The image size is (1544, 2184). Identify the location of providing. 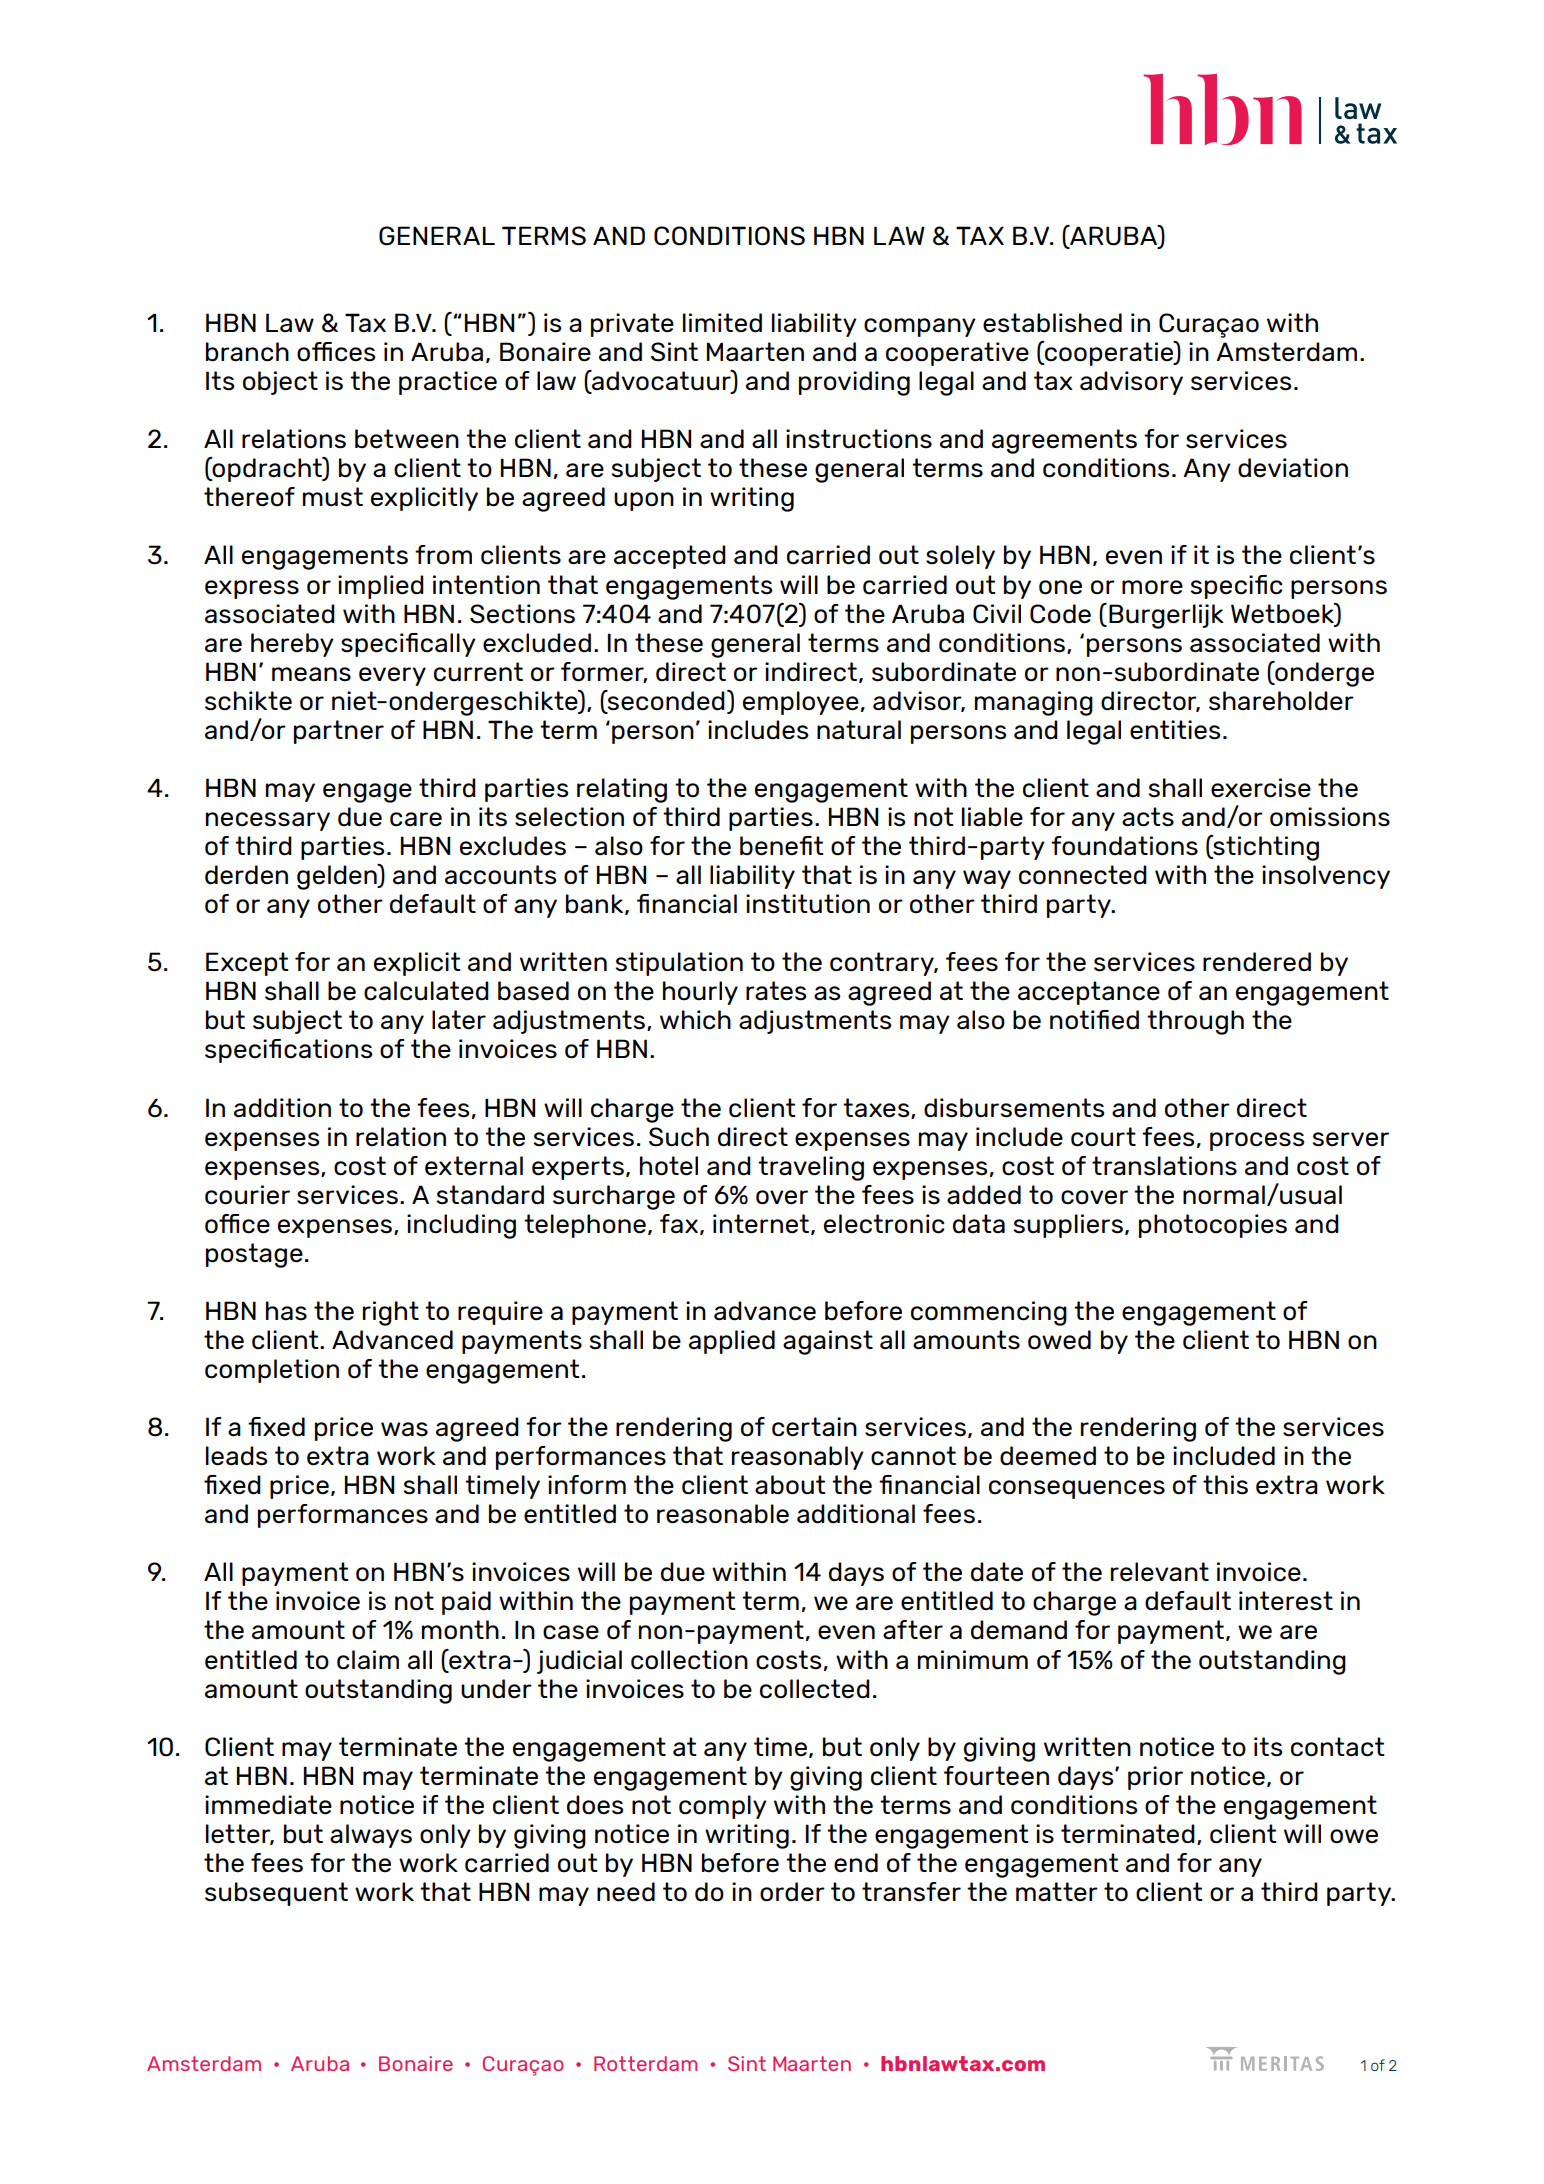
(854, 383).
